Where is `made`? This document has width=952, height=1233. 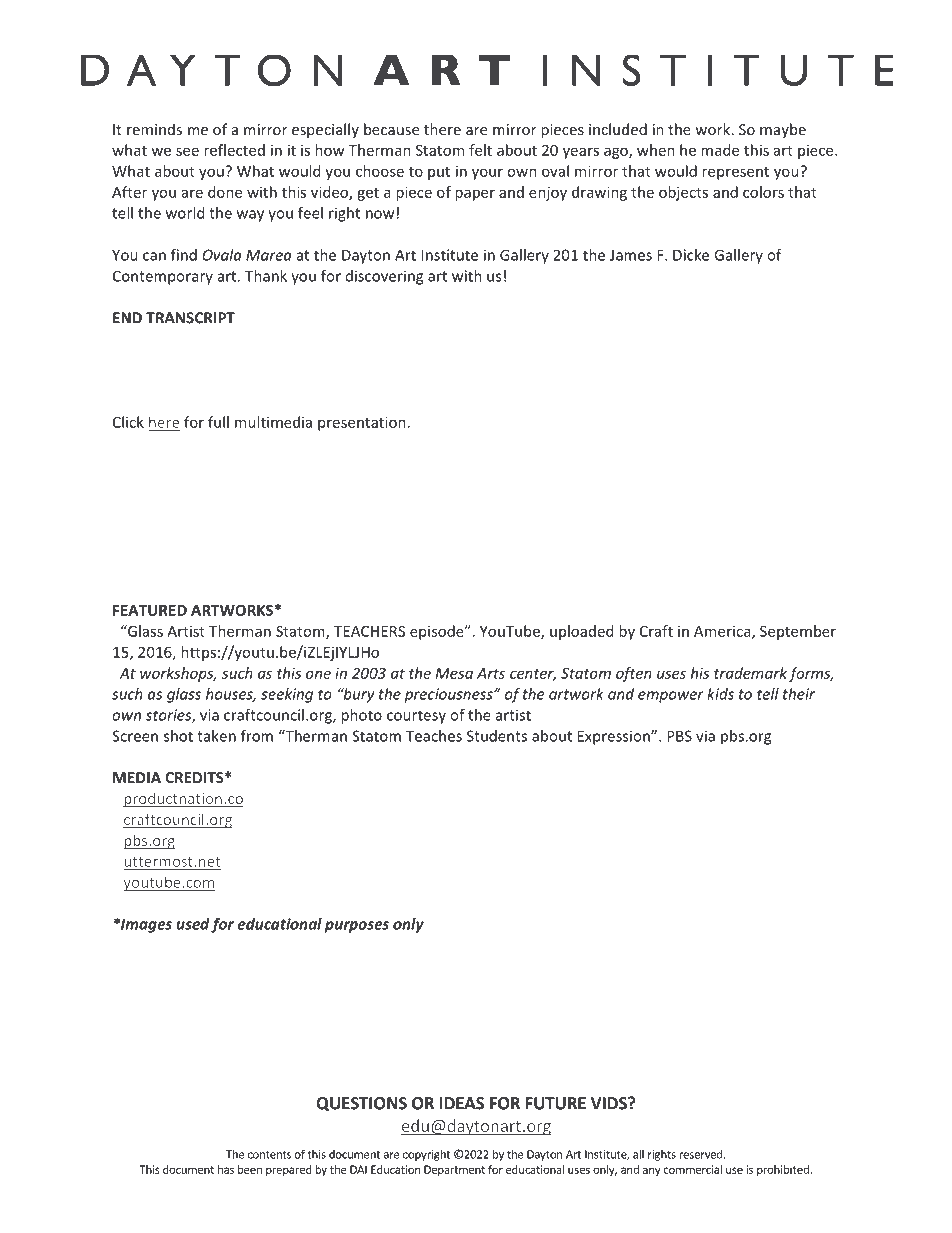
made is located at coordinates (720, 150).
